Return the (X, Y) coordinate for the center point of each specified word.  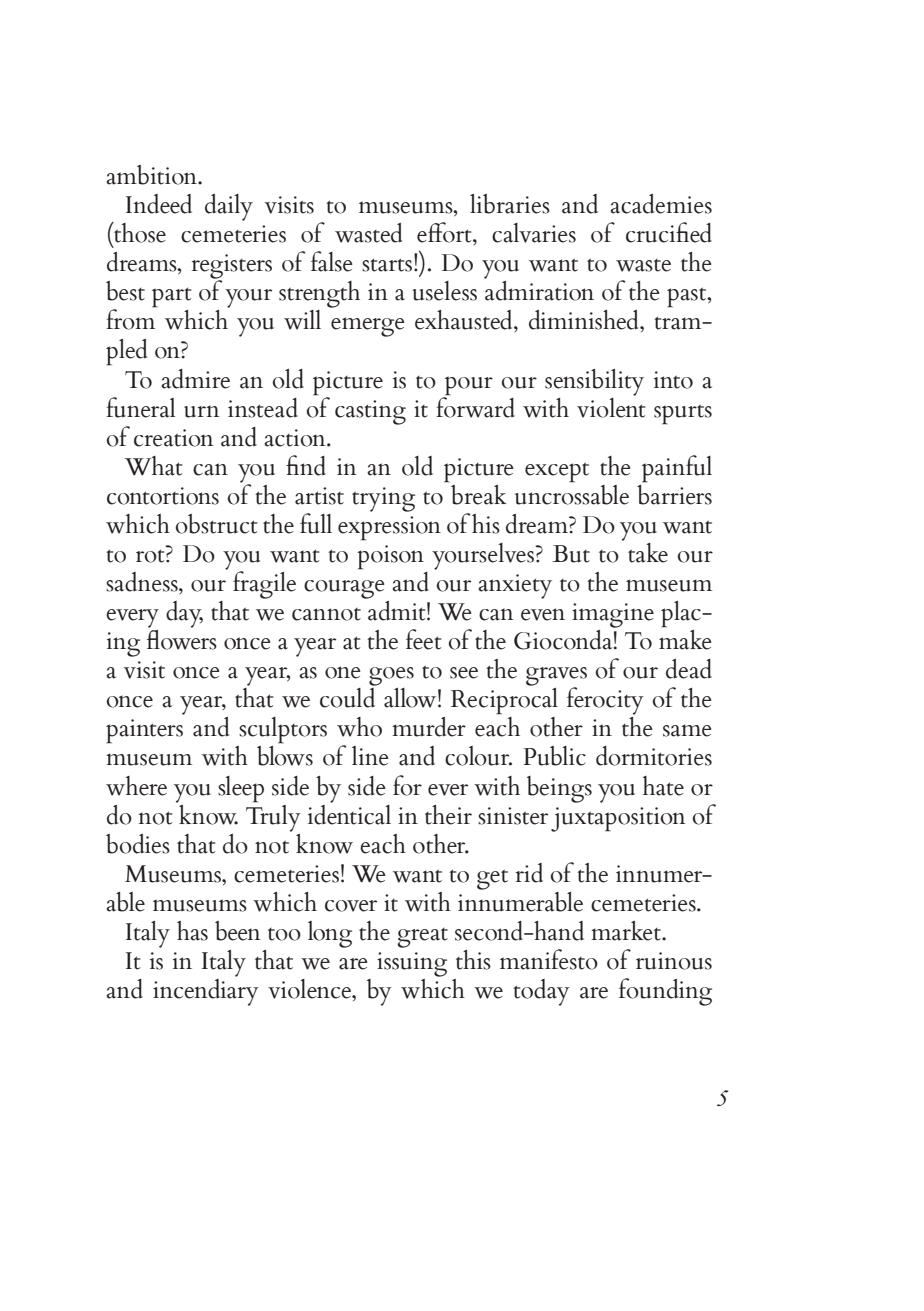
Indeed (159, 204)
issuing (412, 964)
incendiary (206, 991)
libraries (510, 204)
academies (661, 204)
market (627, 930)
